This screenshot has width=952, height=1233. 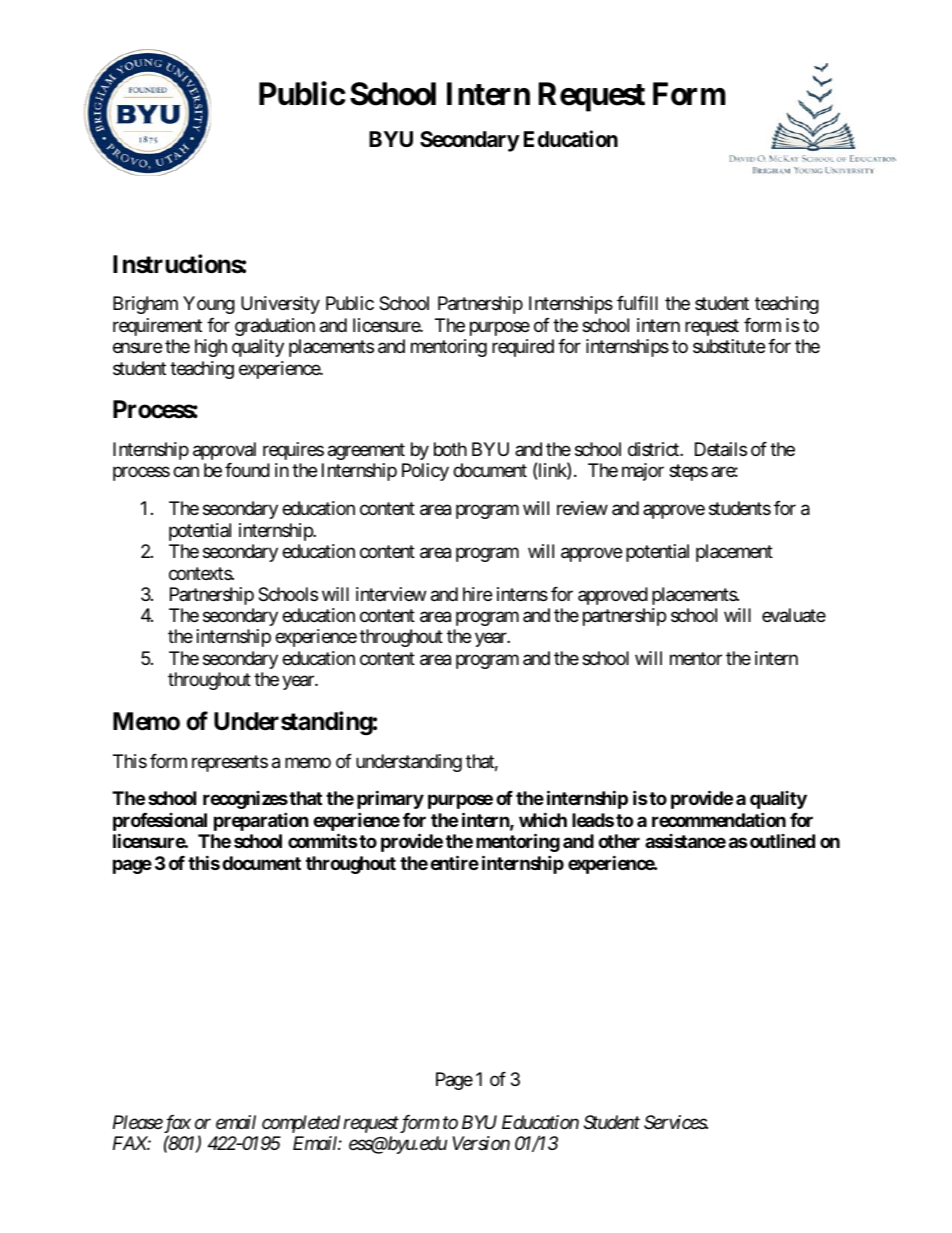 What do you see at coordinates (523, 348) in the screenshot?
I see `required` at bounding box center [523, 348].
